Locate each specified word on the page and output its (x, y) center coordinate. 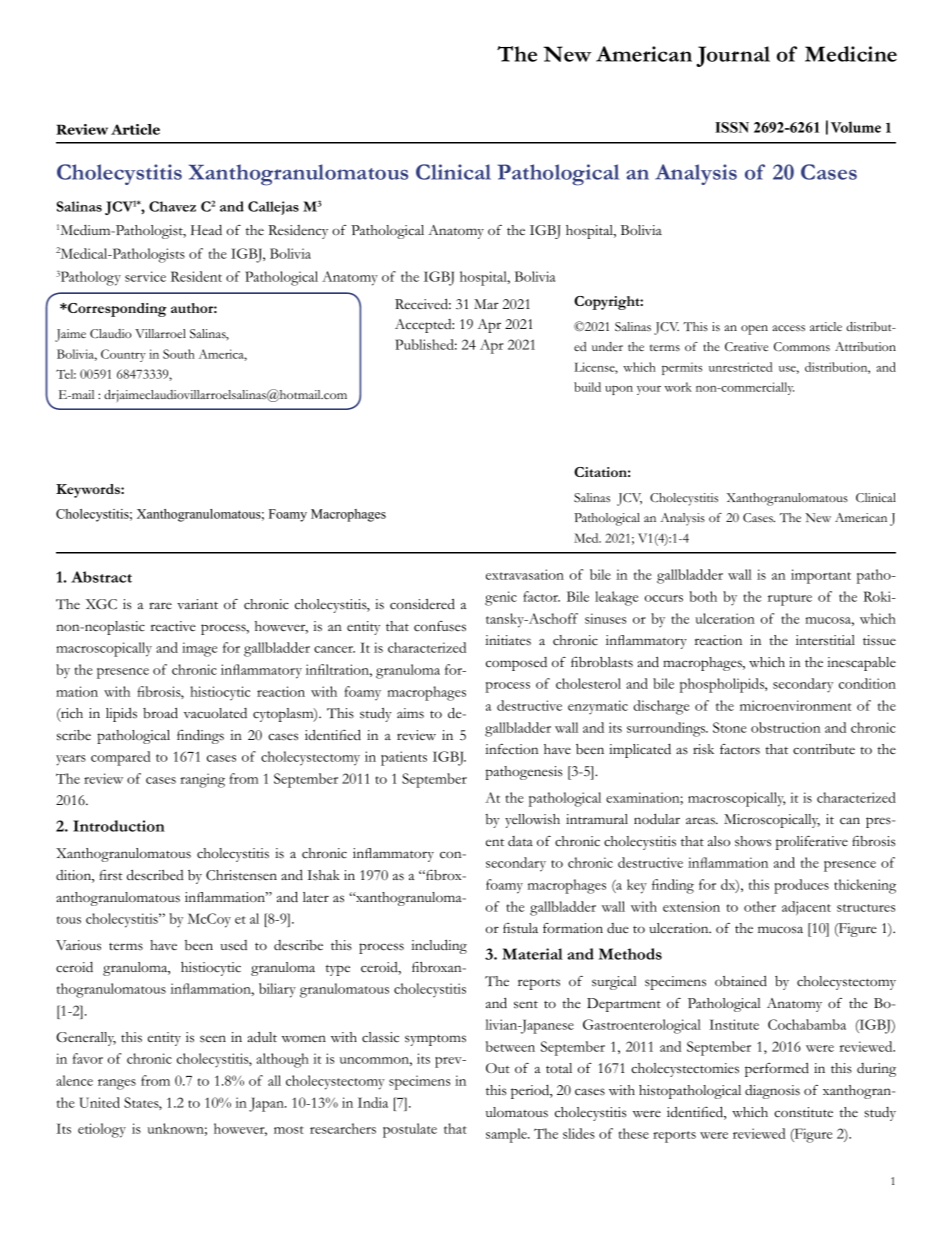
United (99, 1102)
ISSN (732, 127)
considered (422, 604)
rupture (790, 600)
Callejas (273, 208)
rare (160, 605)
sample (507, 1135)
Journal (733, 56)
